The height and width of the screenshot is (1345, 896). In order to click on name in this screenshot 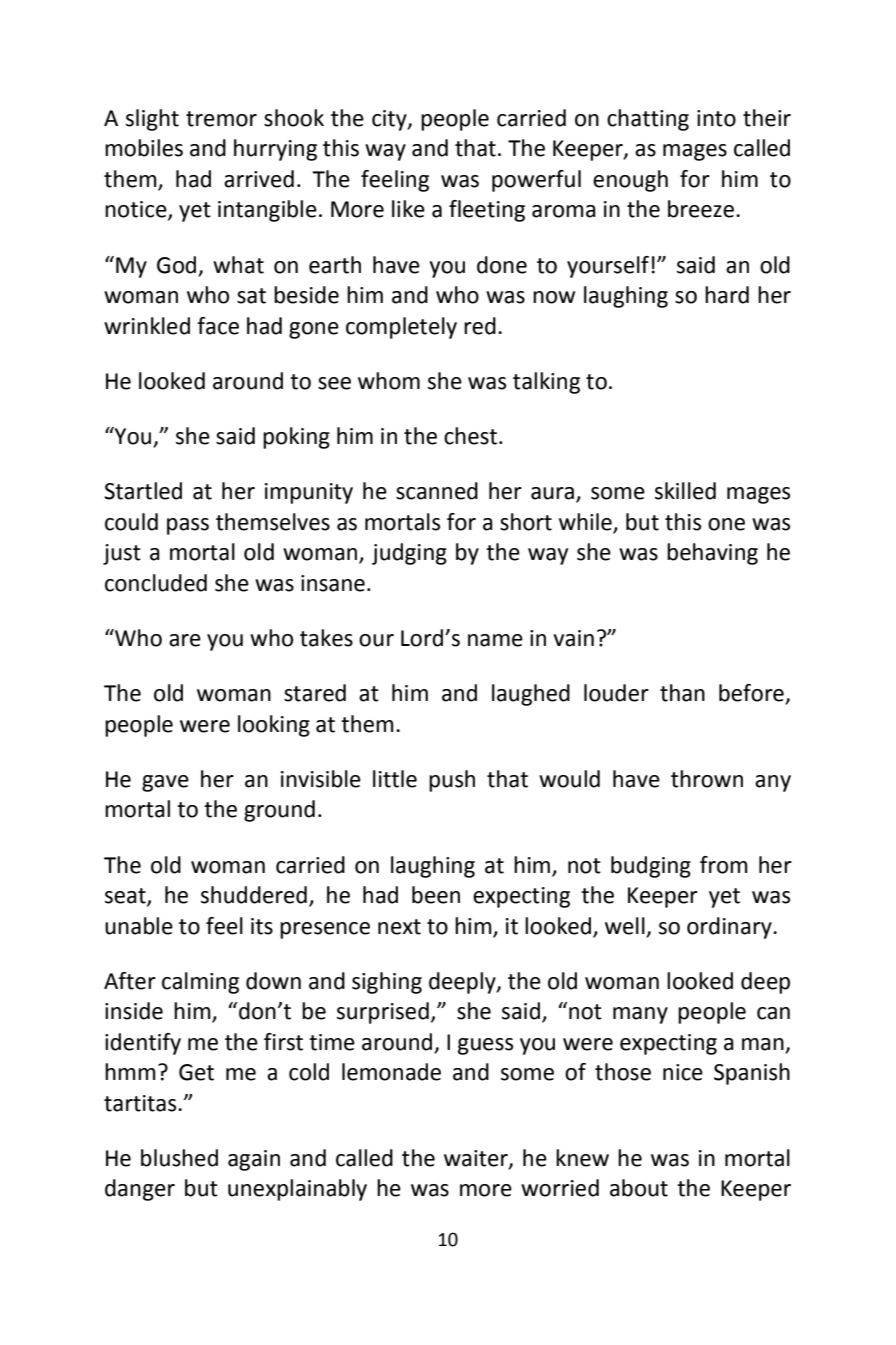, I will do `click(495, 640)`.
